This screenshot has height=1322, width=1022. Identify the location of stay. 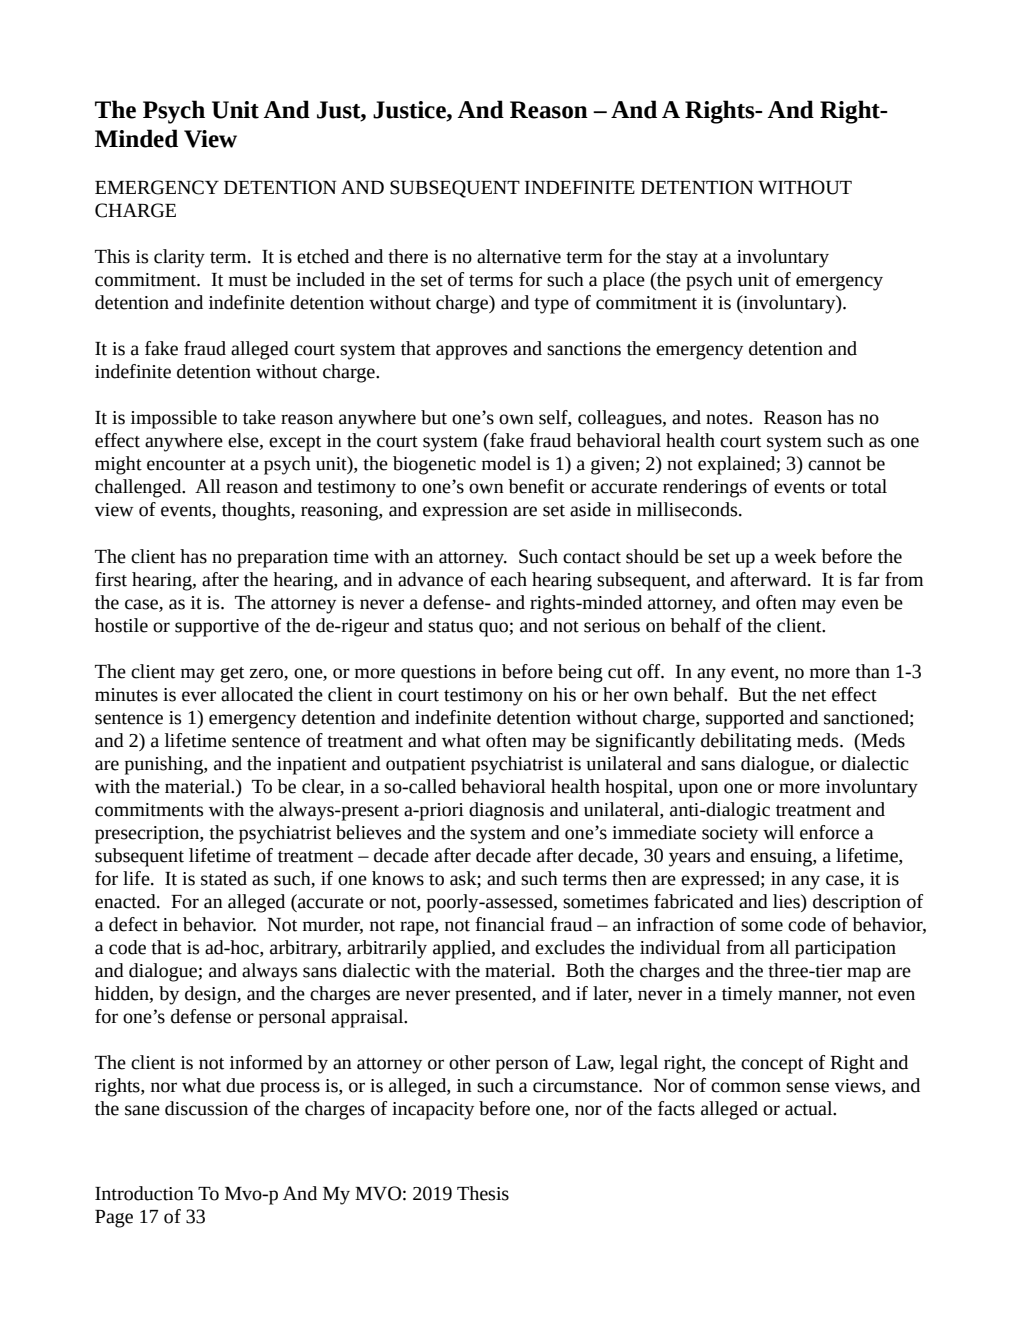
(682, 260).
